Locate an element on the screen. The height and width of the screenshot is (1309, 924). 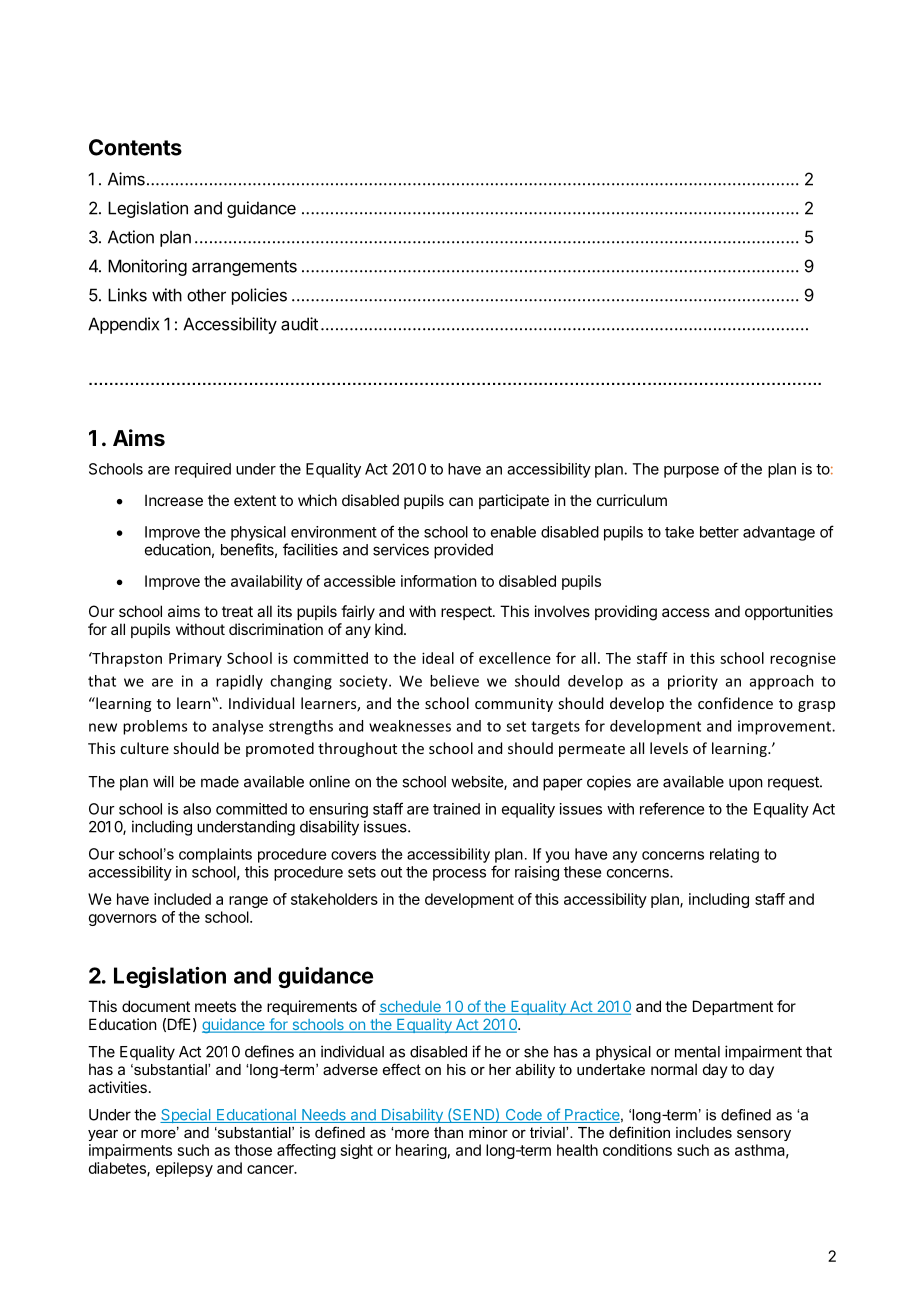
purpose is located at coordinates (691, 472).
